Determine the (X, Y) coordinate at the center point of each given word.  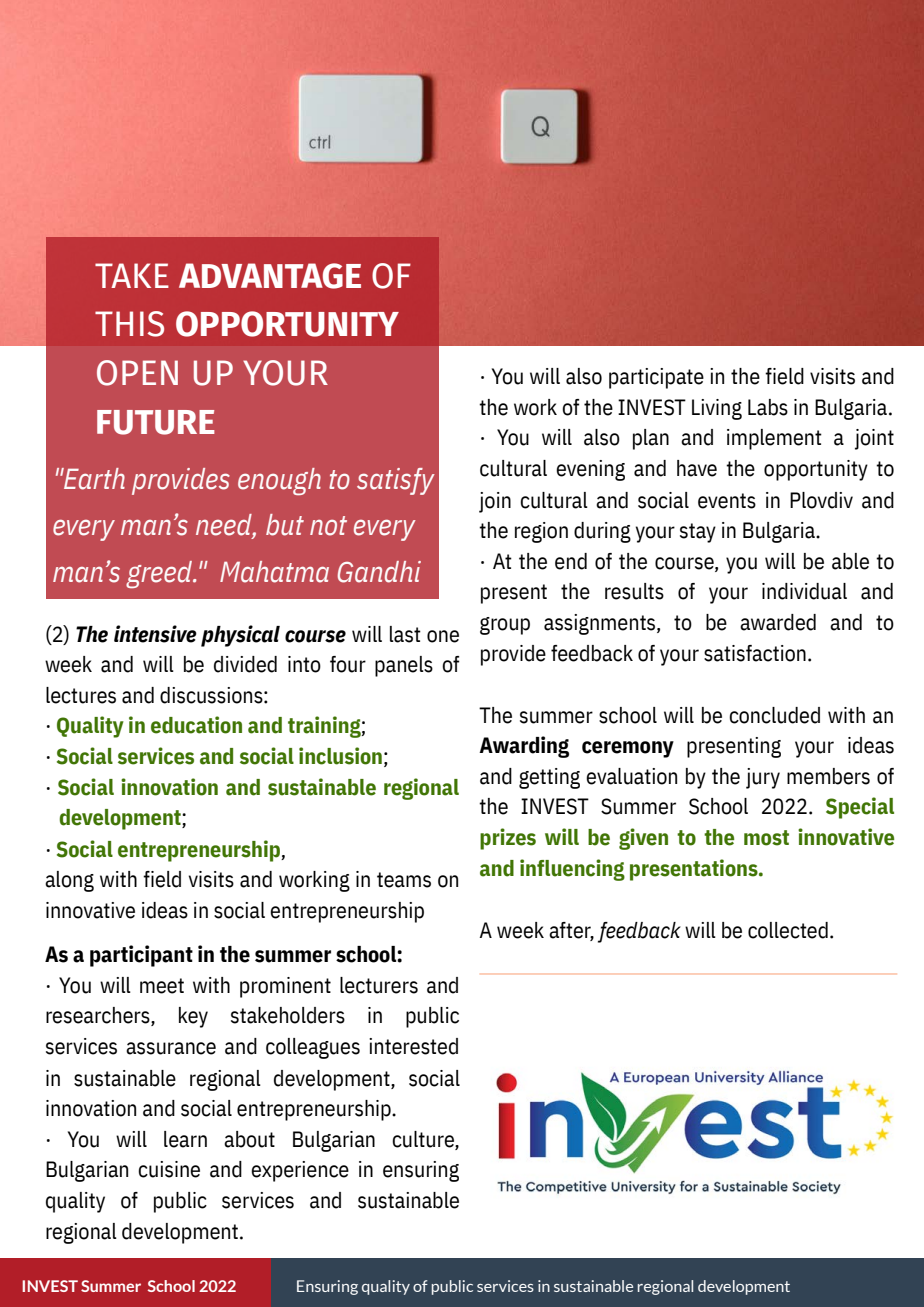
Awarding (524, 747)
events (727, 501)
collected (788, 930)
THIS (129, 324)
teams (404, 880)
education (196, 725)
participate (656, 378)
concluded (774, 715)
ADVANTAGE (270, 276)
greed (160, 574)
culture (424, 1140)
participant (141, 956)
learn (185, 1139)
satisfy (396, 481)
